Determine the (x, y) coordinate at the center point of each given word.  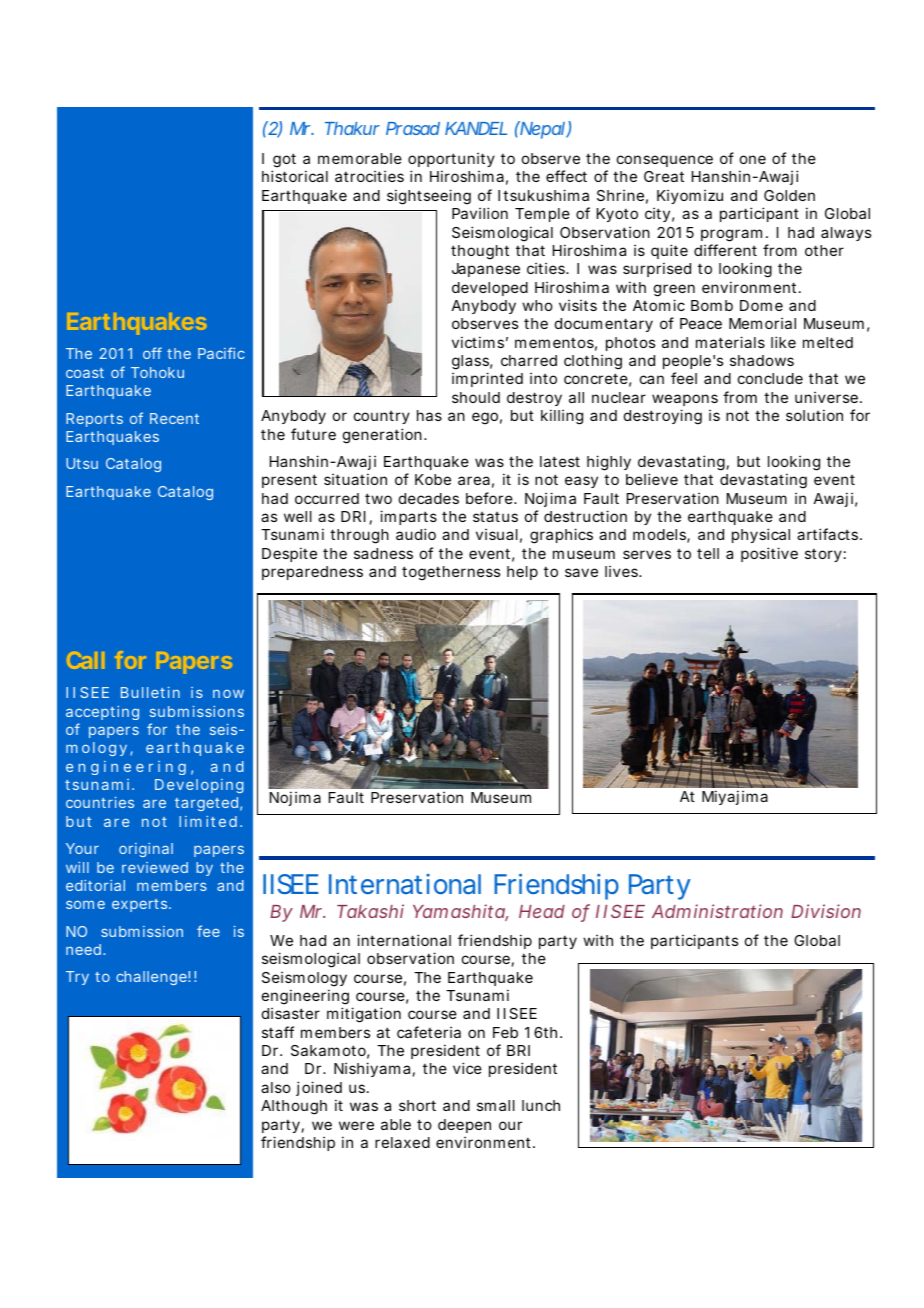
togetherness (451, 573)
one (753, 159)
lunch (541, 1105)
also (276, 1087)
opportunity (451, 159)
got (284, 162)
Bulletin (150, 692)
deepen (464, 1126)
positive (769, 554)
